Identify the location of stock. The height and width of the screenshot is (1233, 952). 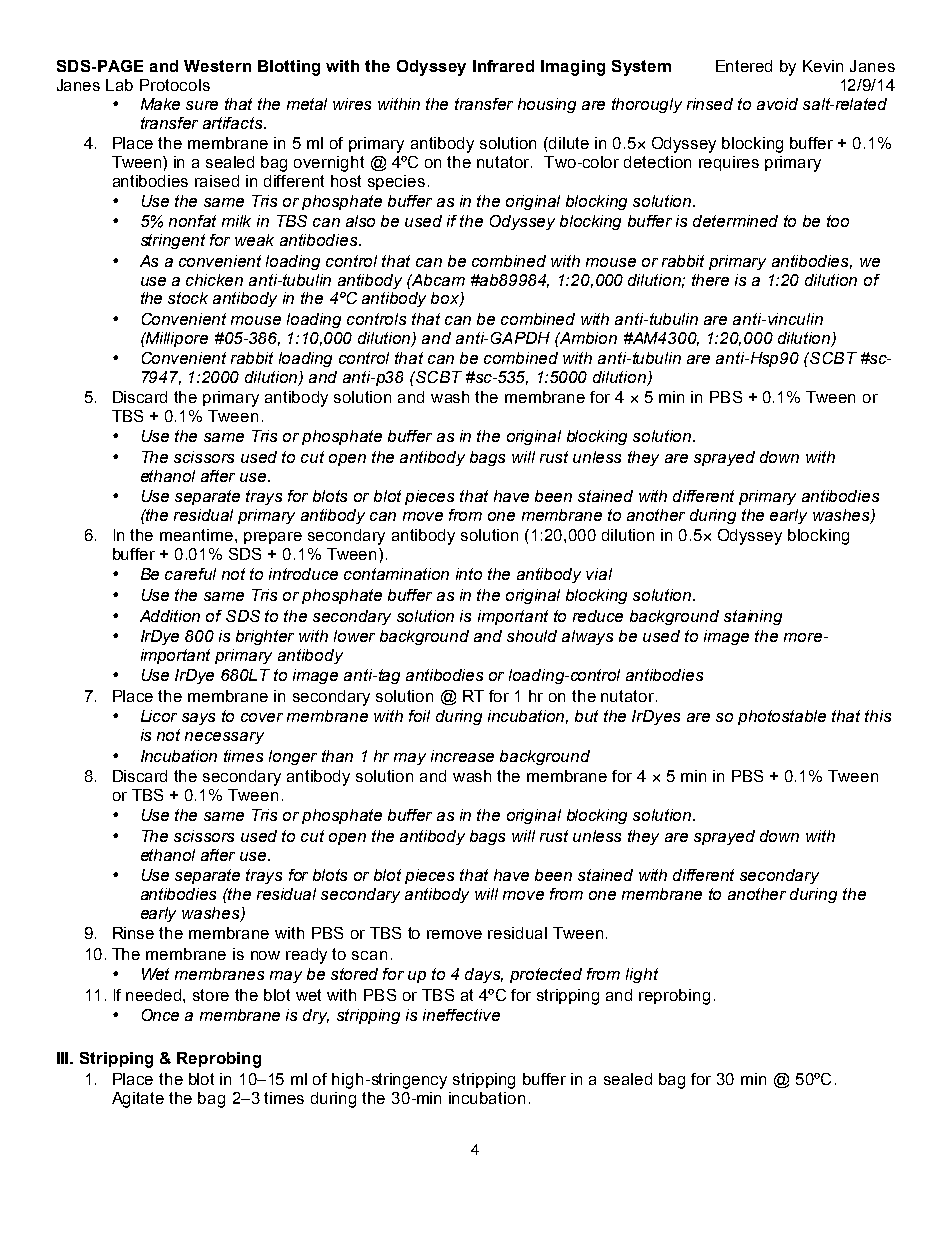
(188, 298).
